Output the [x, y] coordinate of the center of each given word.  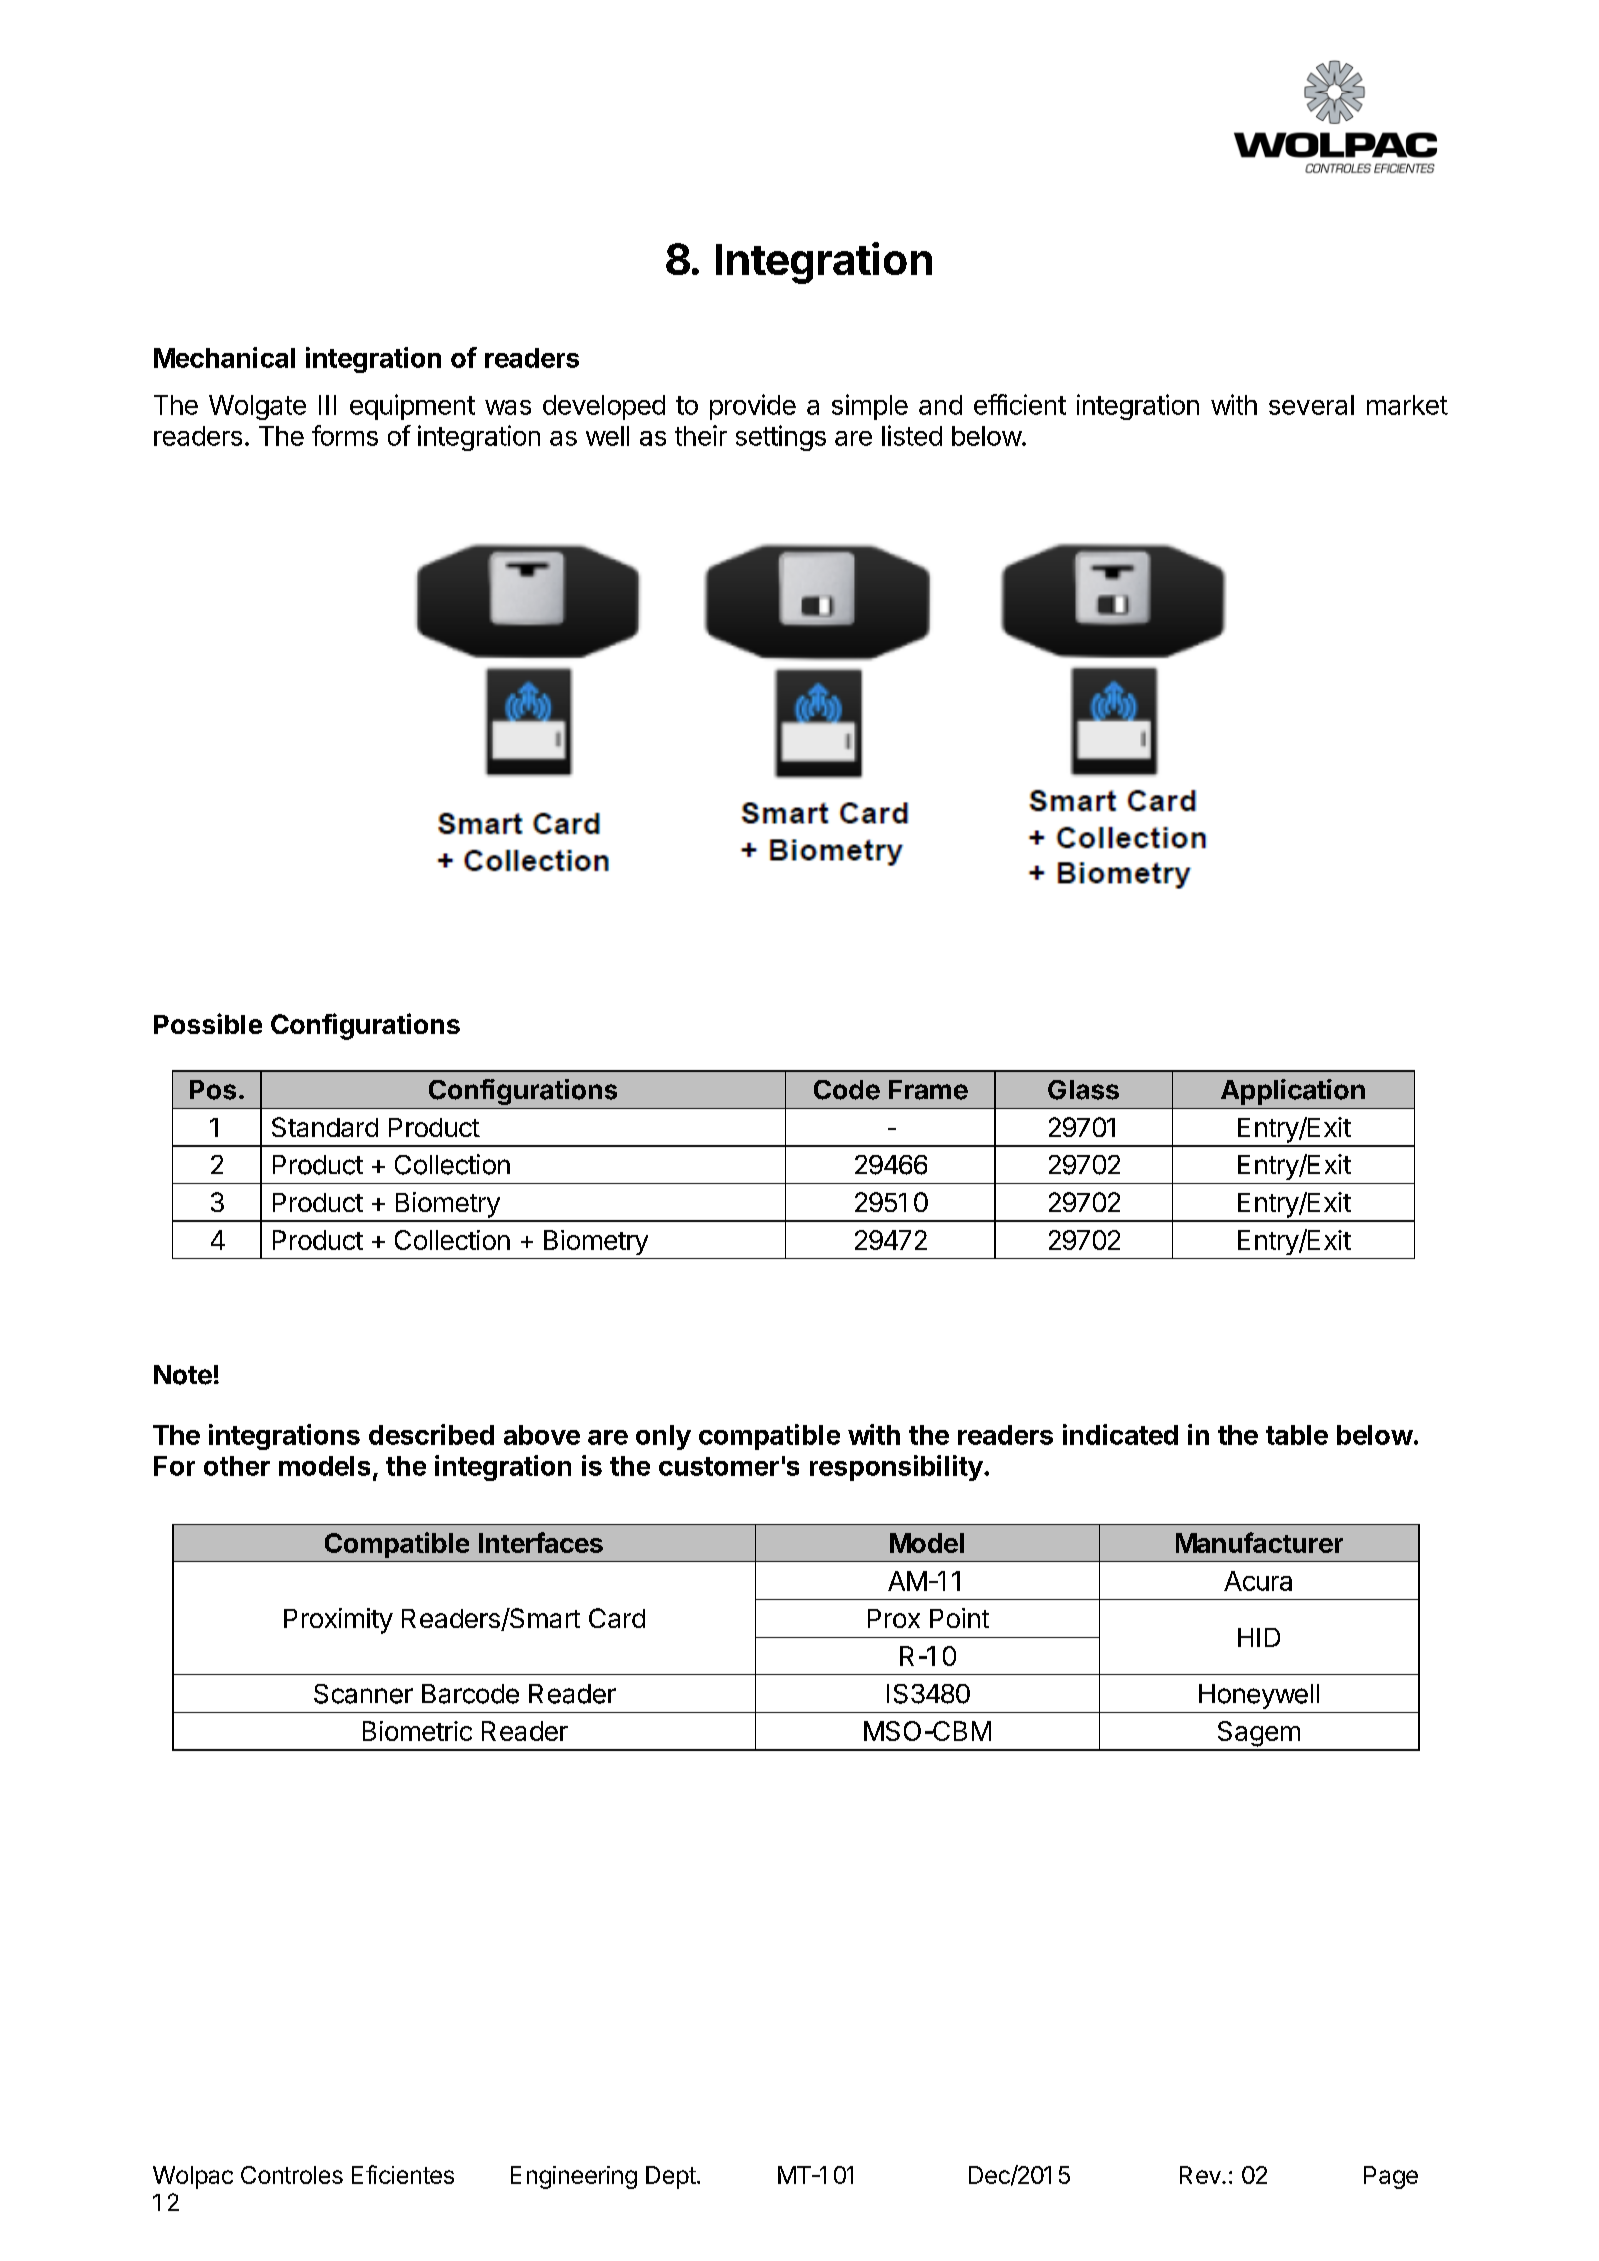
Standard [325, 1127]
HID [1259, 1637]
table [1297, 1435]
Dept [671, 2177]
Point [959, 1618]
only [663, 1437]
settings [781, 438]
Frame [928, 1090]
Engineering [574, 2177]
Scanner [363, 1694]
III [327, 405]
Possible [208, 1023]
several [1311, 405]
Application [1293, 1092]
